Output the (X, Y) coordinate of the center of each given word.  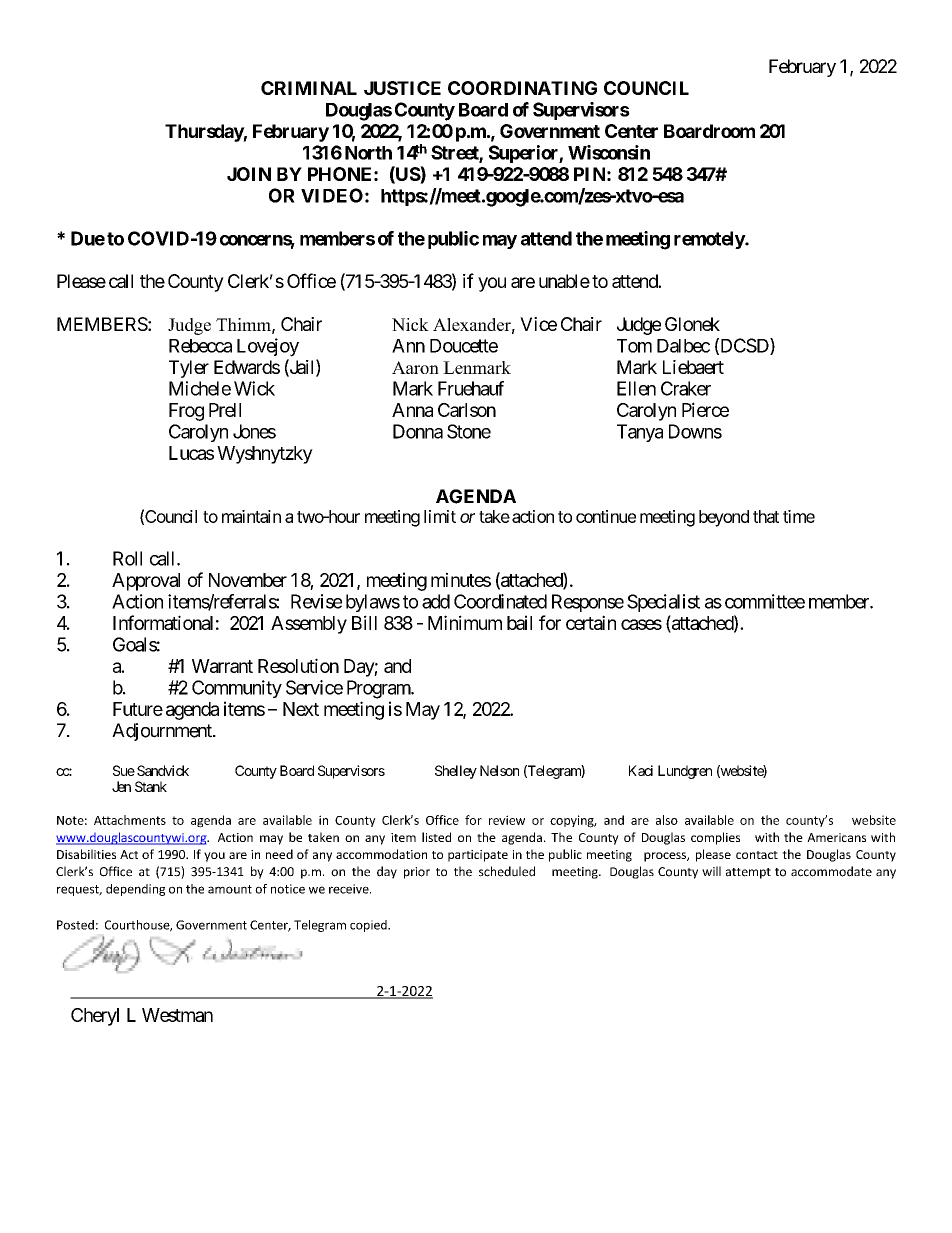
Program (379, 689)
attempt (748, 873)
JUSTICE (402, 88)
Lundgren (685, 772)
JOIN (249, 174)
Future (138, 709)
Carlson (467, 410)
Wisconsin (609, 152)
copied (369, 926)
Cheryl (95, 1017)
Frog (186, 412)
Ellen (636, 388)
